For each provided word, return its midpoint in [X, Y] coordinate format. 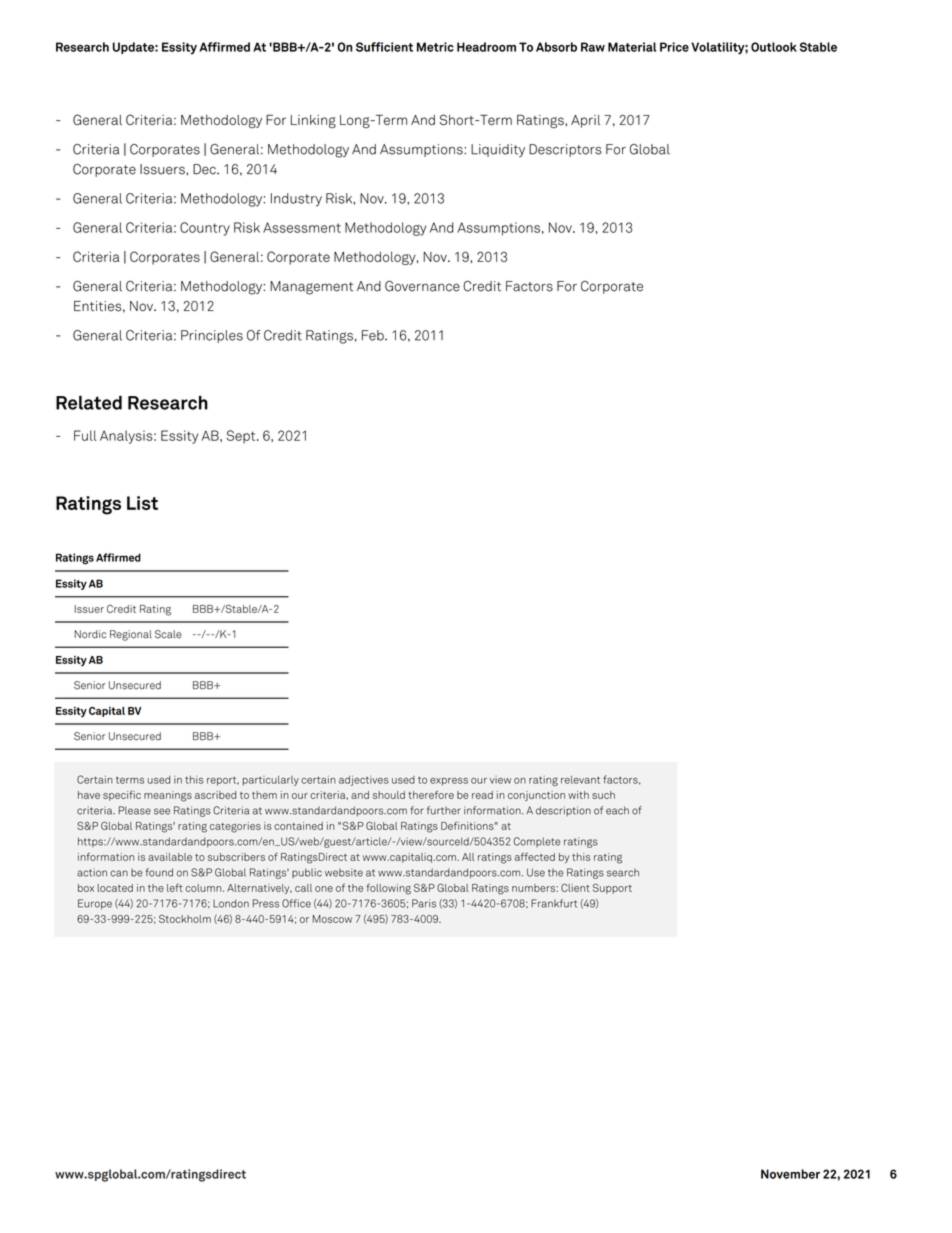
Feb [374, 335]
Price [674, 47]
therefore [431, 794]
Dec [205, 169]
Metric [435, 47]
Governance [422, 286]
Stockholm [185, 918]
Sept [242, 437]
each [617, 810]
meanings [168, 796]
